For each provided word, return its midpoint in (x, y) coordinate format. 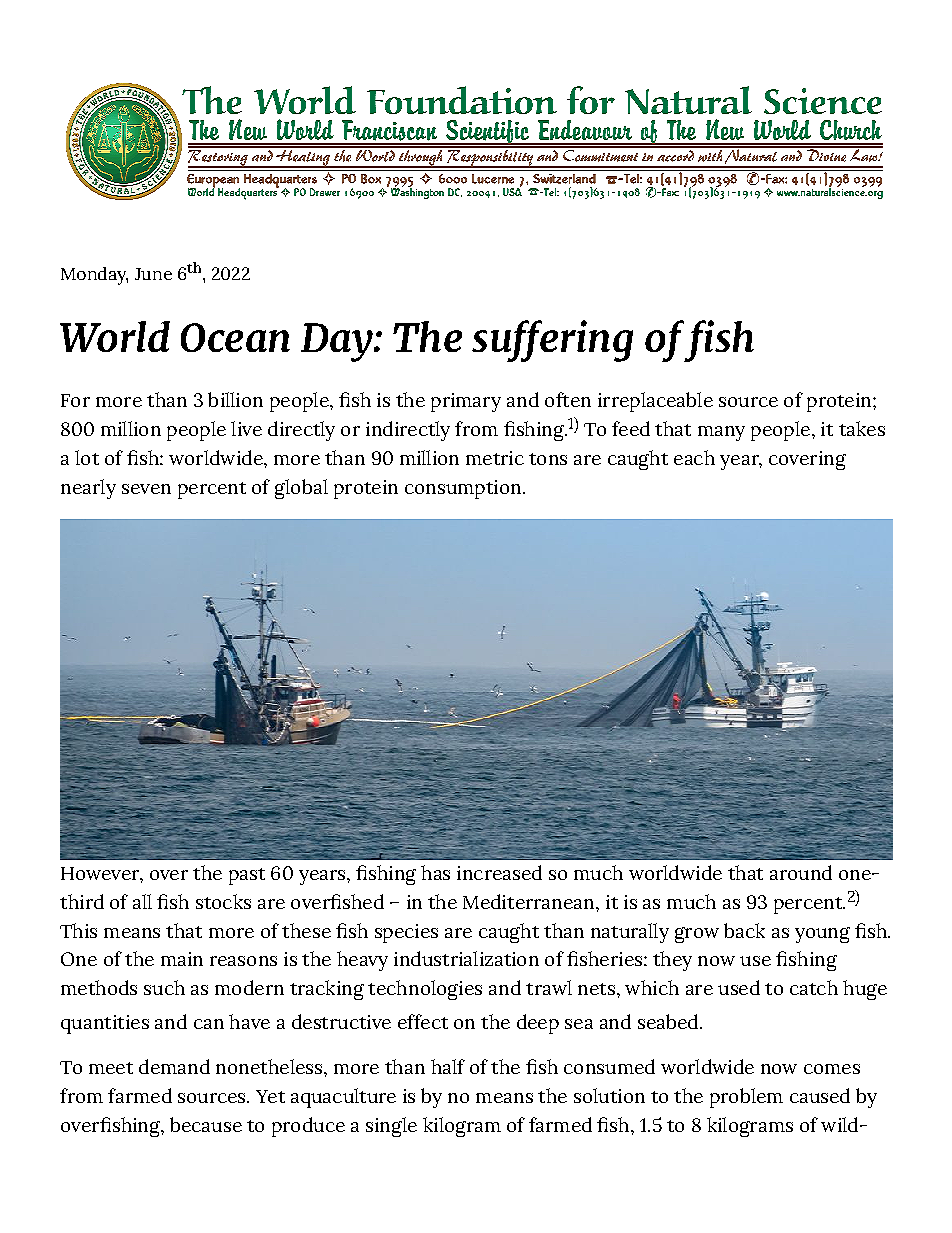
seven (146, 489)
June (153, 274)
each (694, 457)
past (247, 876)
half (448, 1066)
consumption (463, 489)
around (801, 872)
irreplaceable (655, 402)
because (206, 1124)
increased (499, 872)
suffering (552, 341)
